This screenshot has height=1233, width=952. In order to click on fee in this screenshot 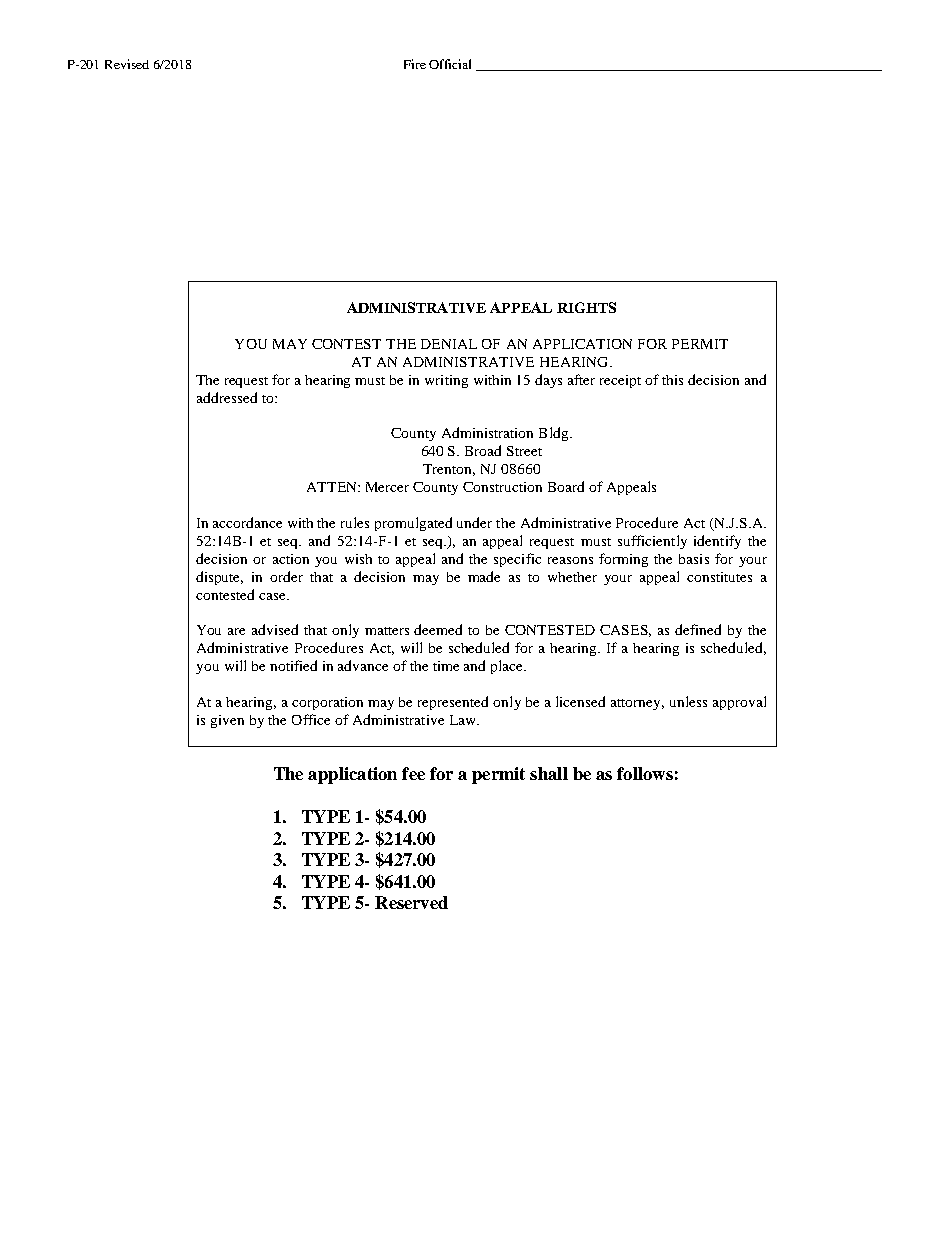, I will do `click(413, 773)`.
